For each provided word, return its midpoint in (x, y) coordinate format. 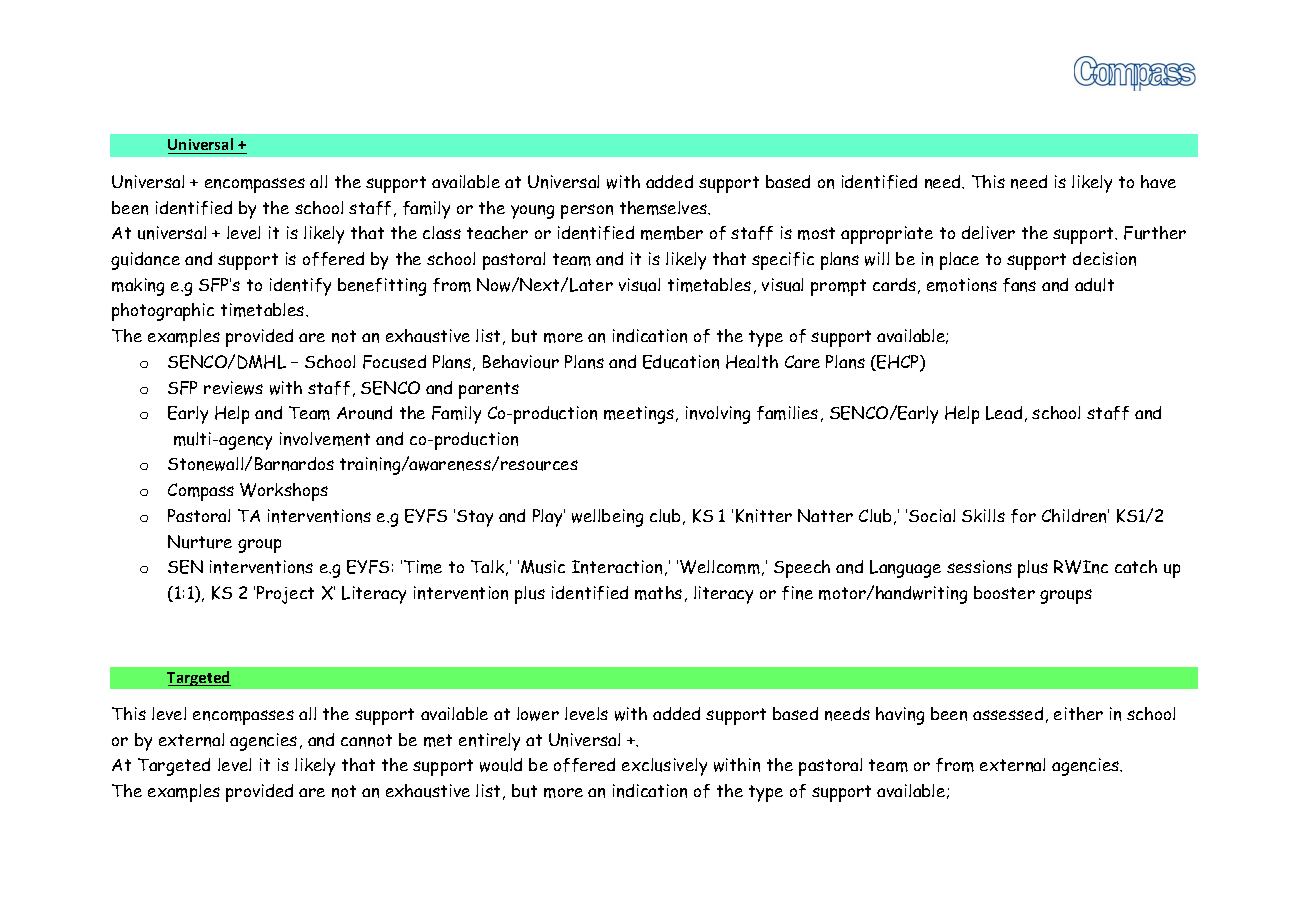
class (442, 232)
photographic (163, 312)
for (1023, 516)
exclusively (664, 767)
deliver (988, 232)
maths (658, 593)
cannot (366, 740)
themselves (665, 208)
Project (285, 595)
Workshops (284, 492)
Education (681, 362)
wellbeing (607, 518)
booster (1004, 592)
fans (1019, 285)
